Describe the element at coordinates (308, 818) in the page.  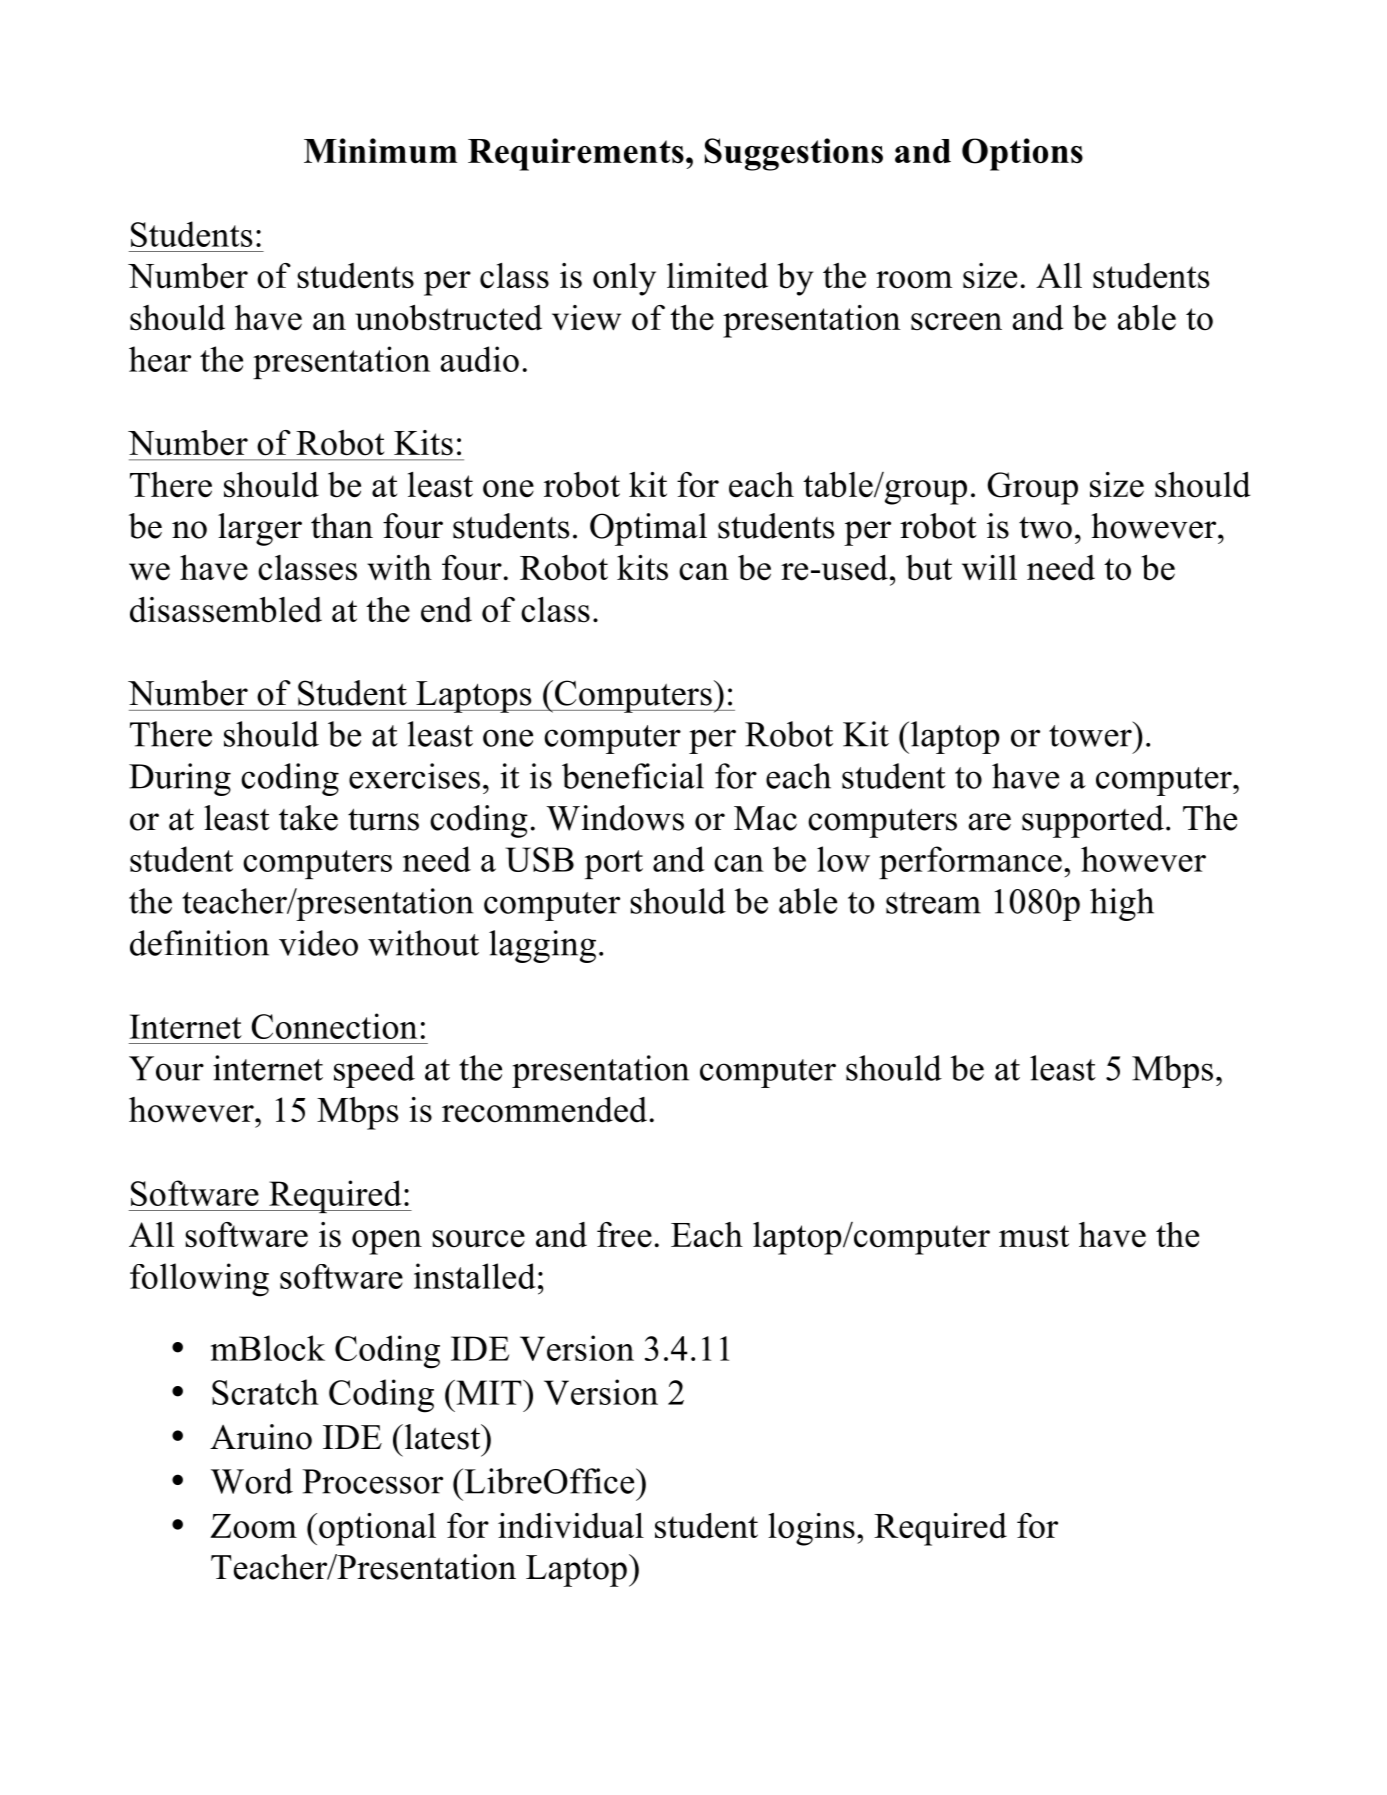
I see `take` at that location.
